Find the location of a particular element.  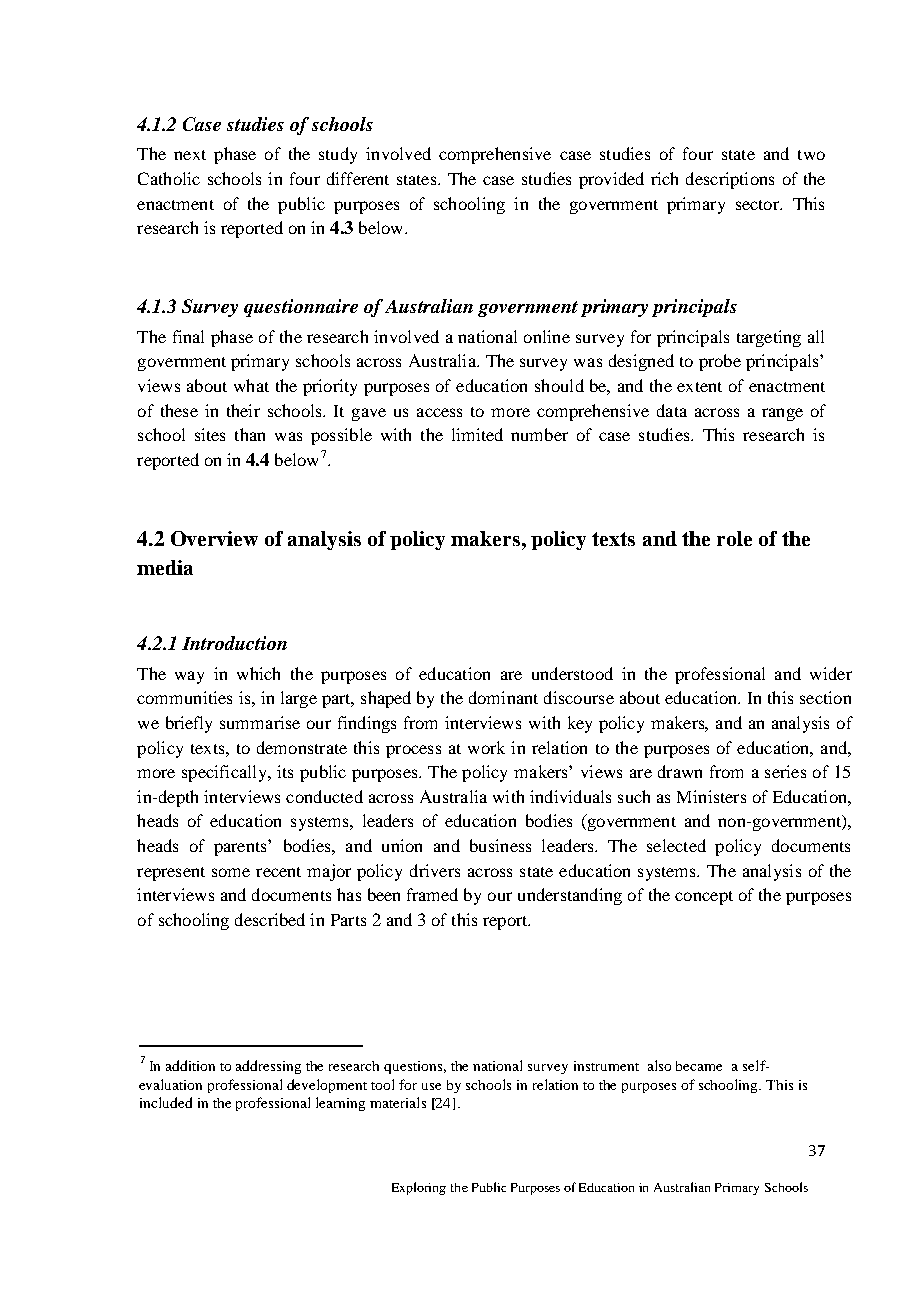

parents is located at coordinates (241, 848).
